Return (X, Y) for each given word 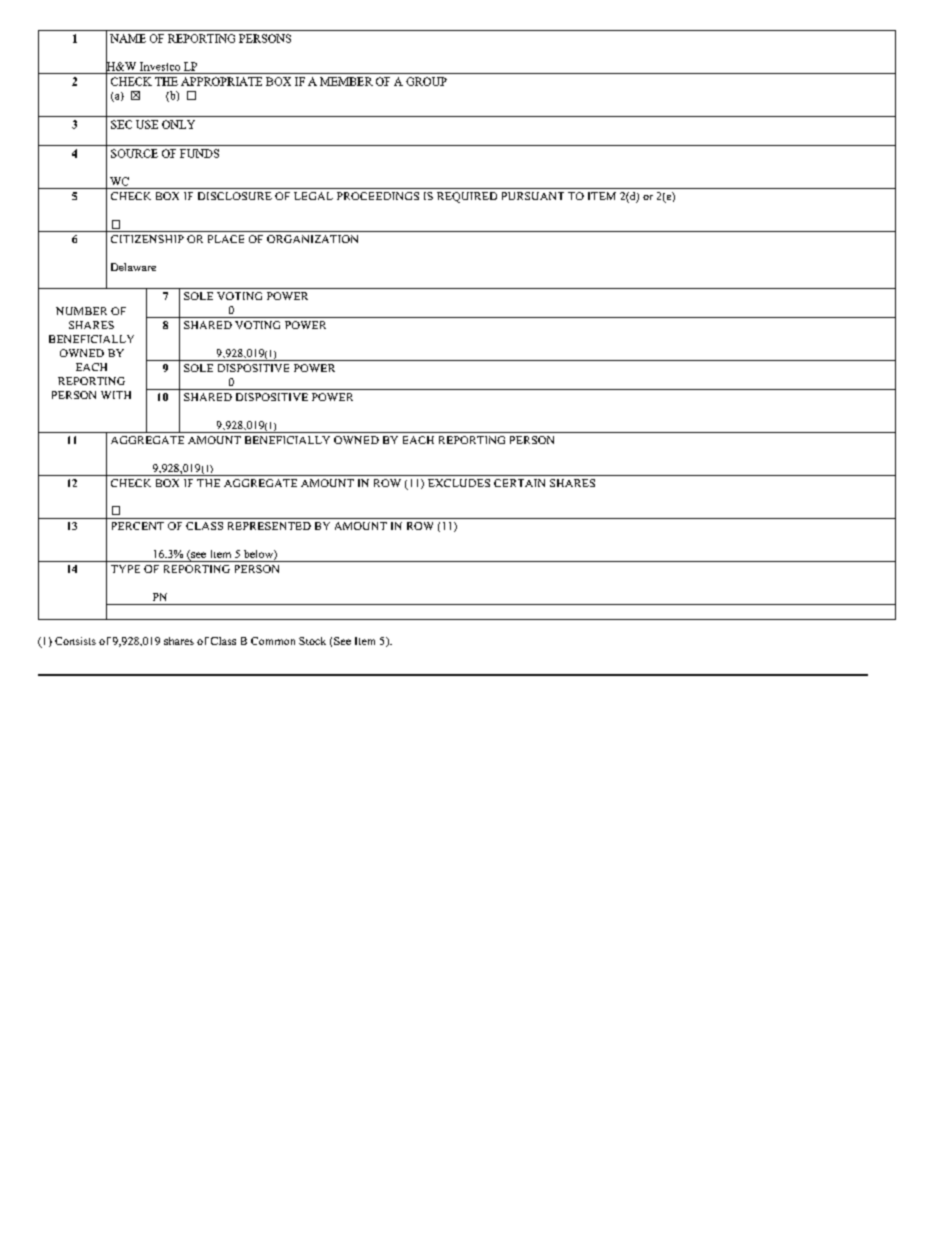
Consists (75, 641)
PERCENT (138, 526)
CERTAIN (519, 483)
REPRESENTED (269, 526)
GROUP (426, 81)
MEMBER (346, 81)
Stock (312, 641)
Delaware (133, 267)
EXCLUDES (459, 483)
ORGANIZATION (312, 239)
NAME (128, 38)
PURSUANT (533, 196)
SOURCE (134, 153)
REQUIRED (467, 197)
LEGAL (313, 196)
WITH (116, 395)
